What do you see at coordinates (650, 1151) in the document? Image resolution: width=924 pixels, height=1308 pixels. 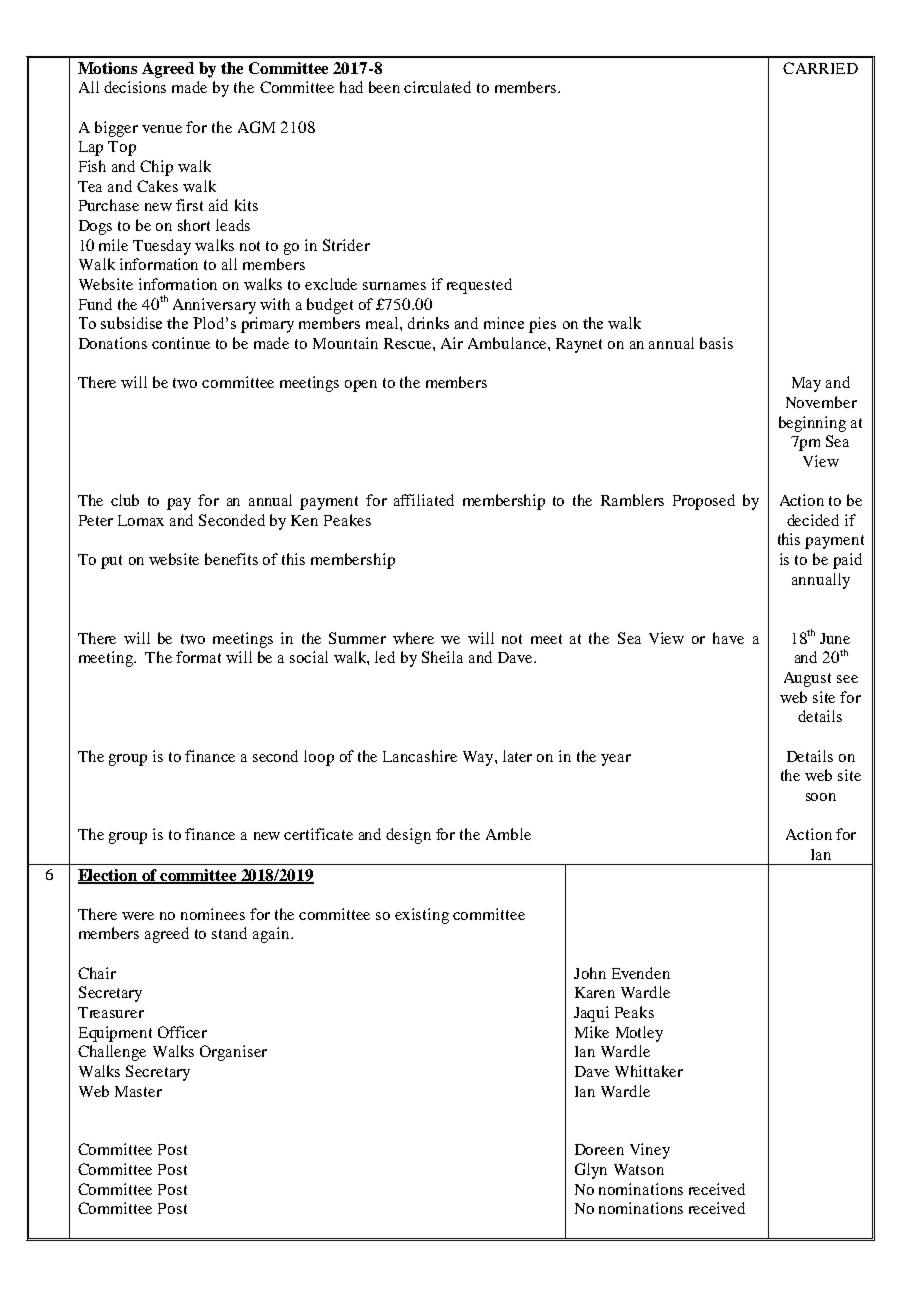 I see `Viney` at bounding box center [650, 1151].
